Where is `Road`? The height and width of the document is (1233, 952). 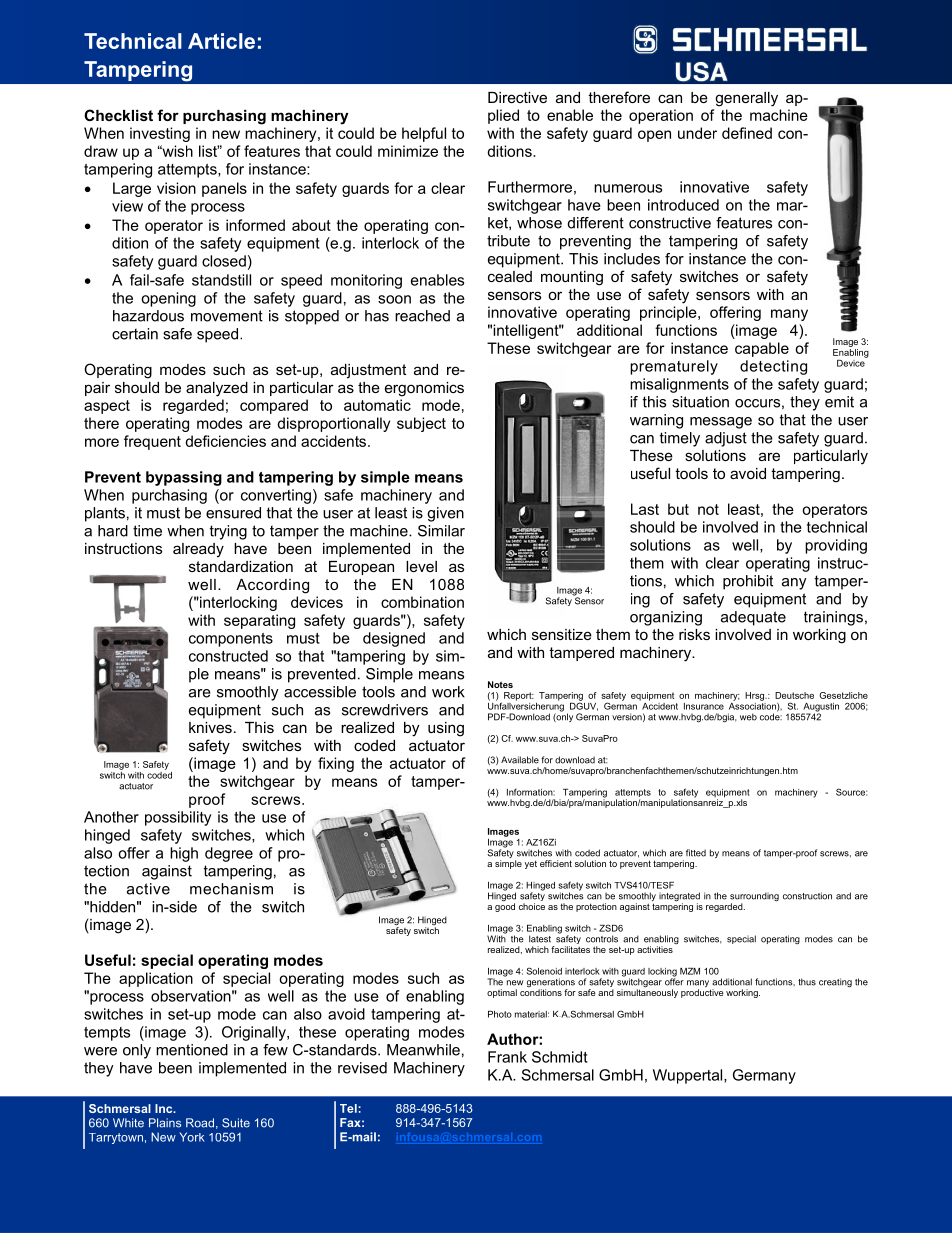
Road is located at coordinates (200, 1123).
